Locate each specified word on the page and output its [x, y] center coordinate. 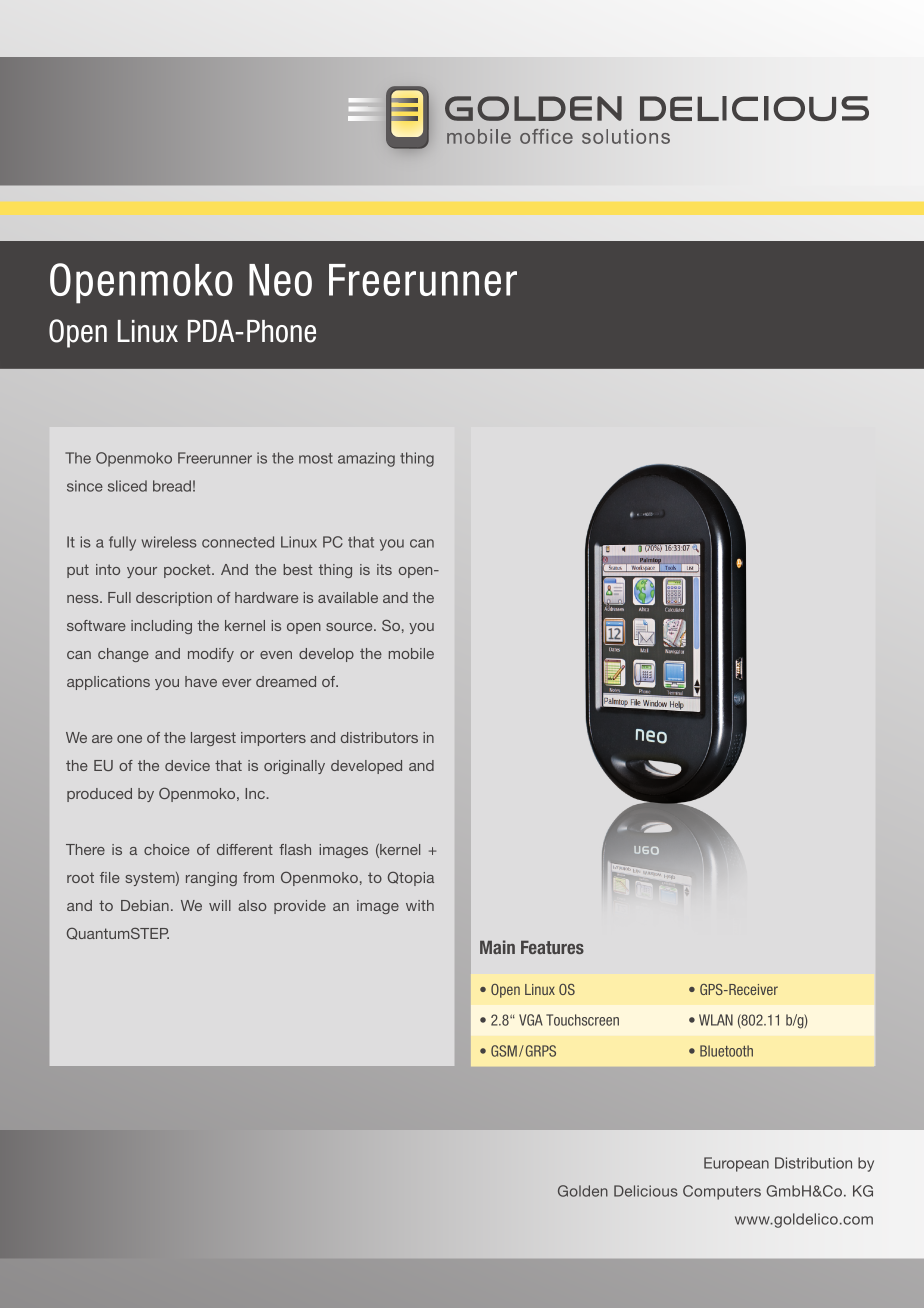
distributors [379, 737]
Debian [145, 905]
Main [497, 947]
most [316, 458]
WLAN [716, 1020]
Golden [583, 1191]
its [384, 569]
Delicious [646, 1191]
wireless [169, 542]
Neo [280, 280]
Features [552, 947]
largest [213, 739]
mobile [411, 653]
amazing [366, 459]
